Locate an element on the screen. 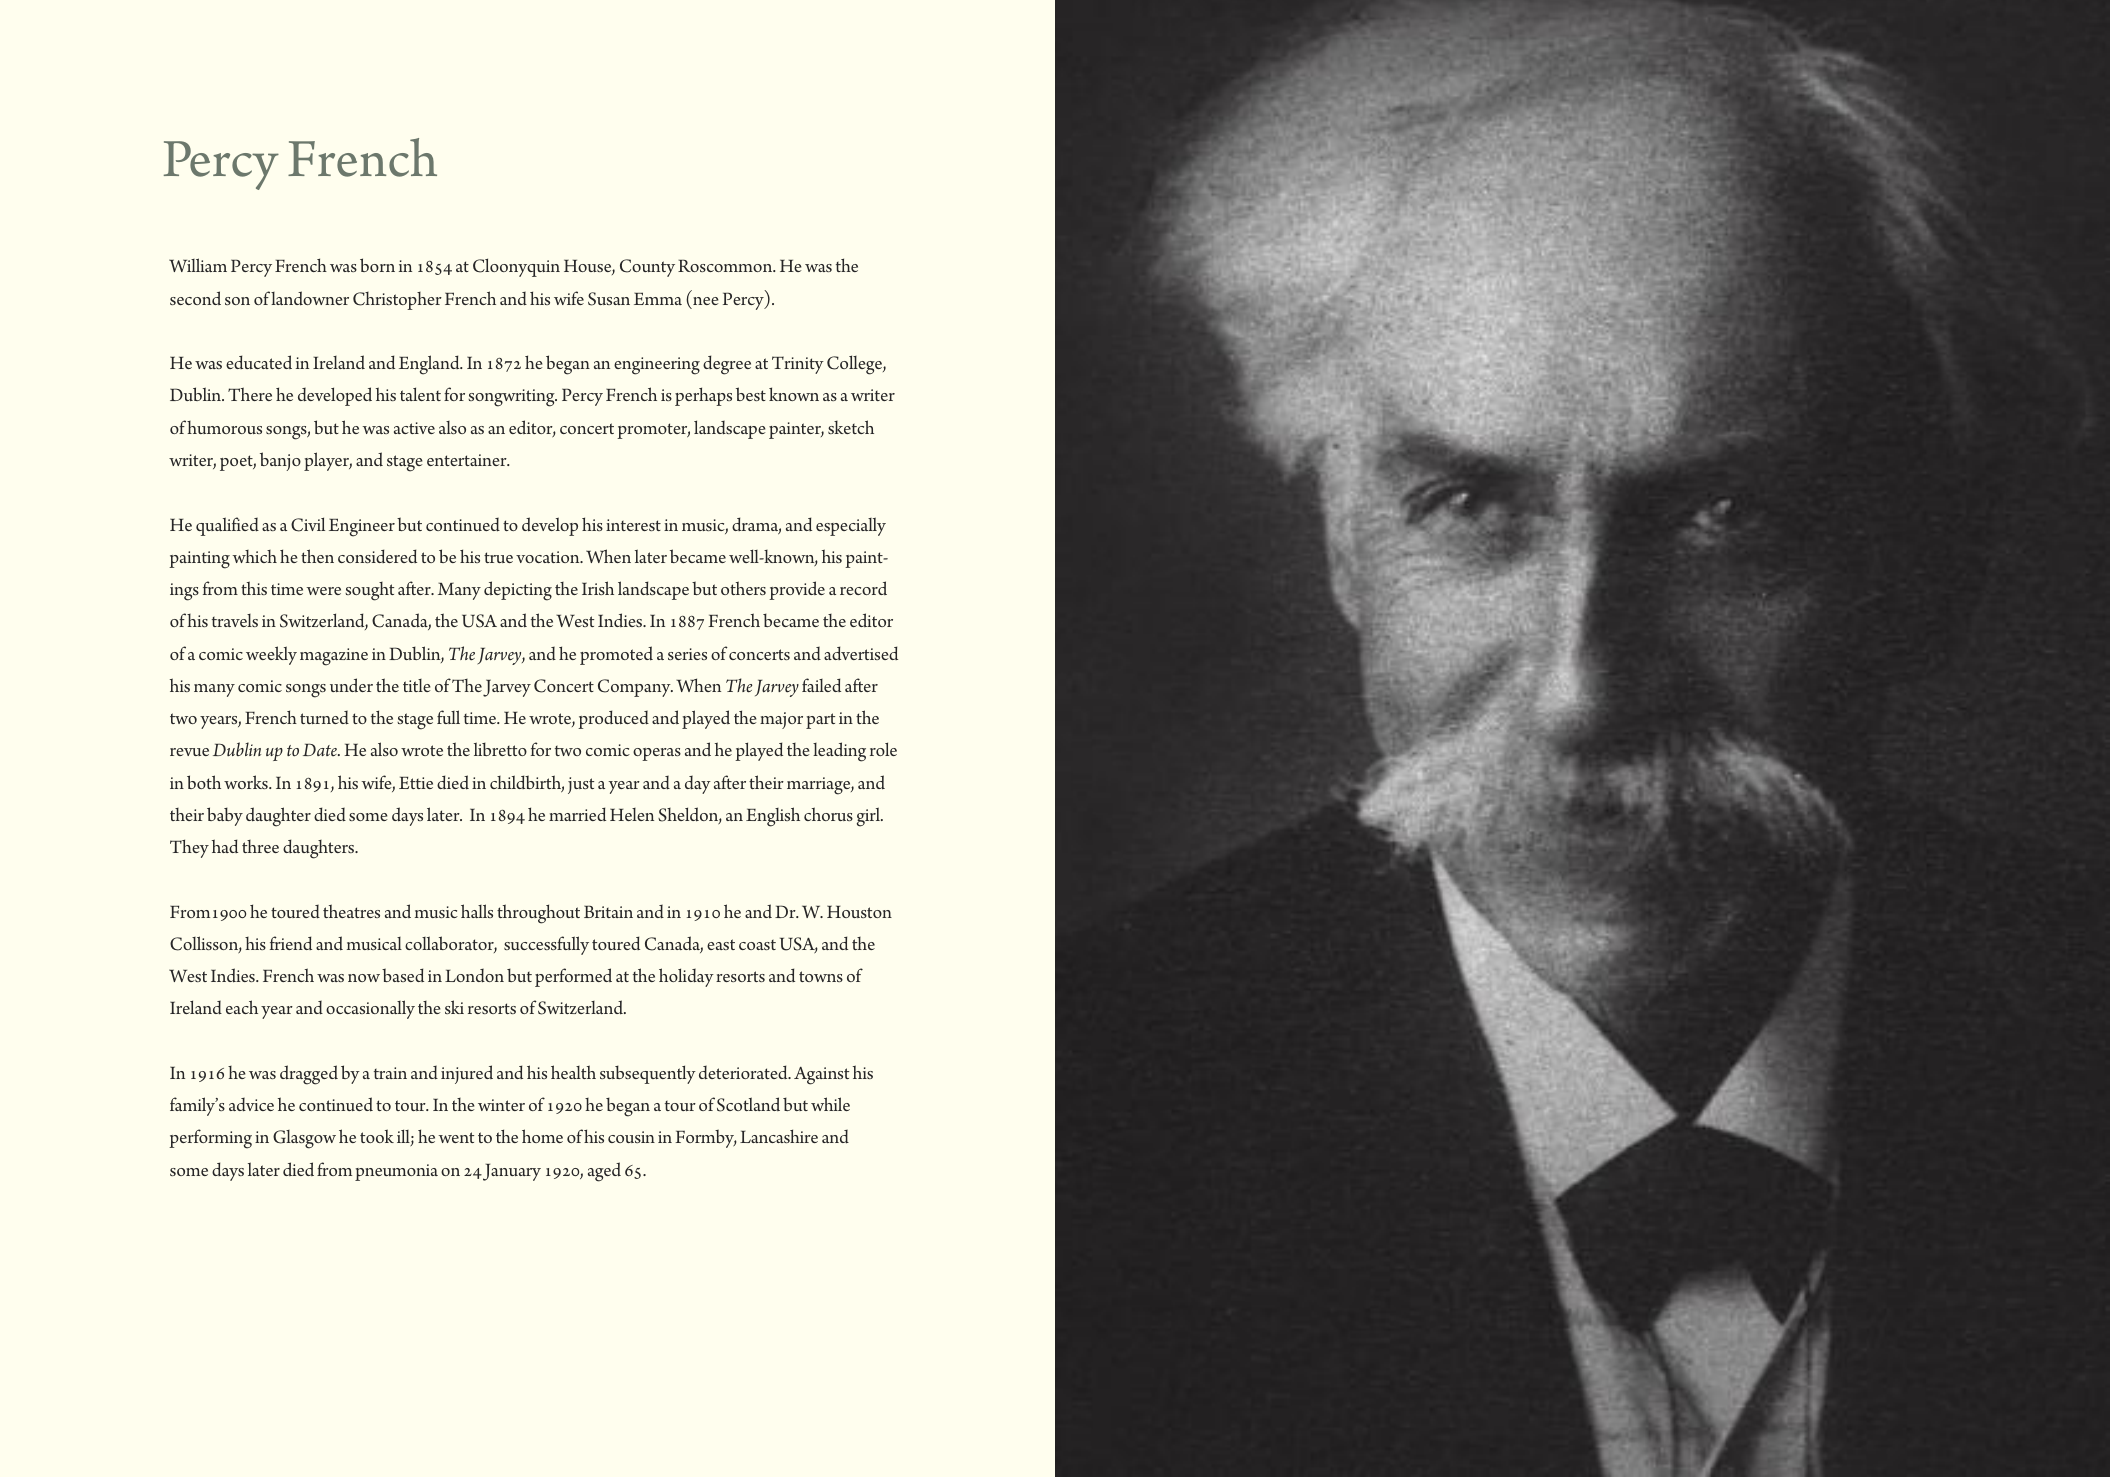  degree is located at coordinates (727, 365).
